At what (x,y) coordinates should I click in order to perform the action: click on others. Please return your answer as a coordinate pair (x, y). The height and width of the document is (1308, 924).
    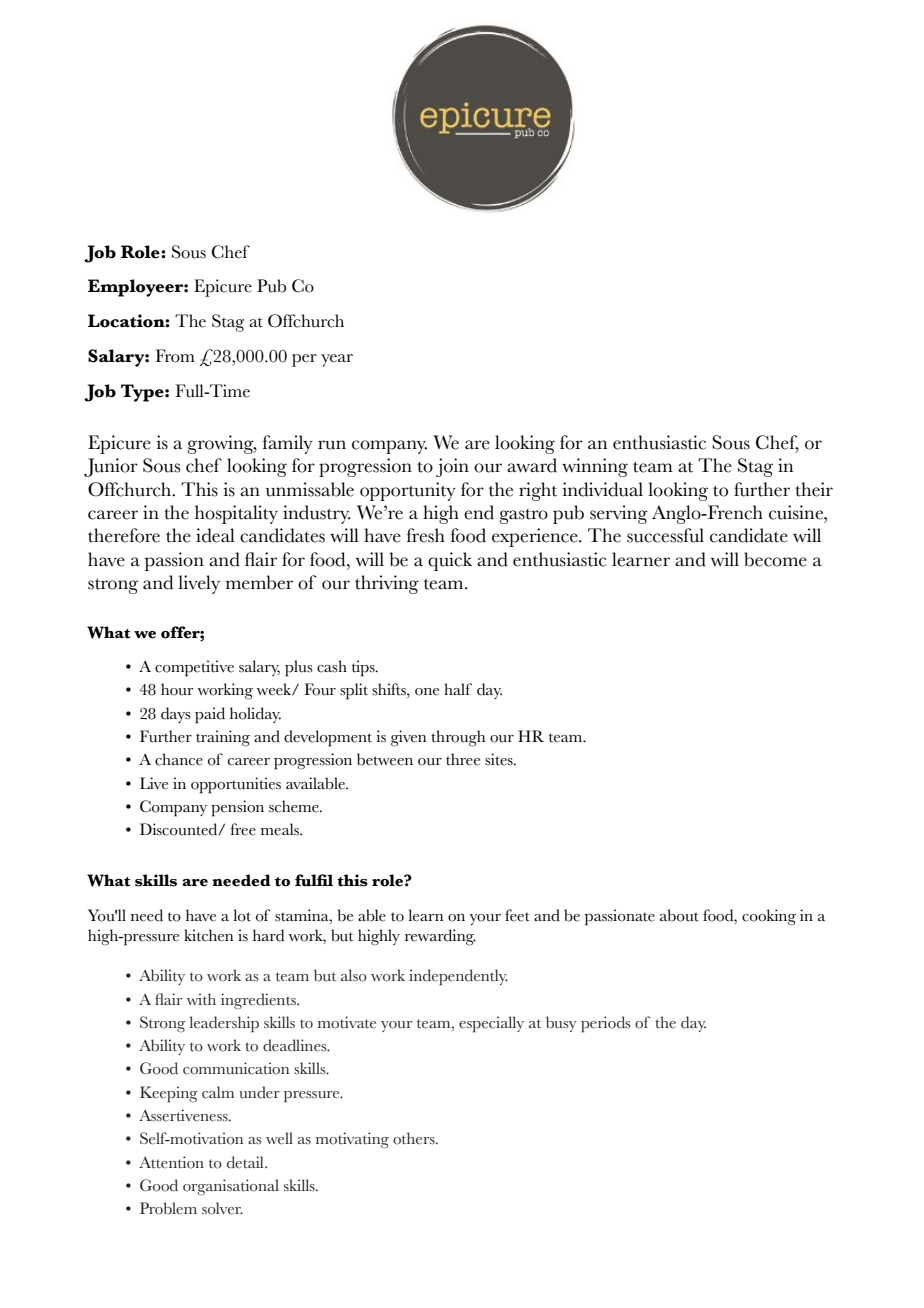
    Looking at the image, I should click on (415, 1138).
